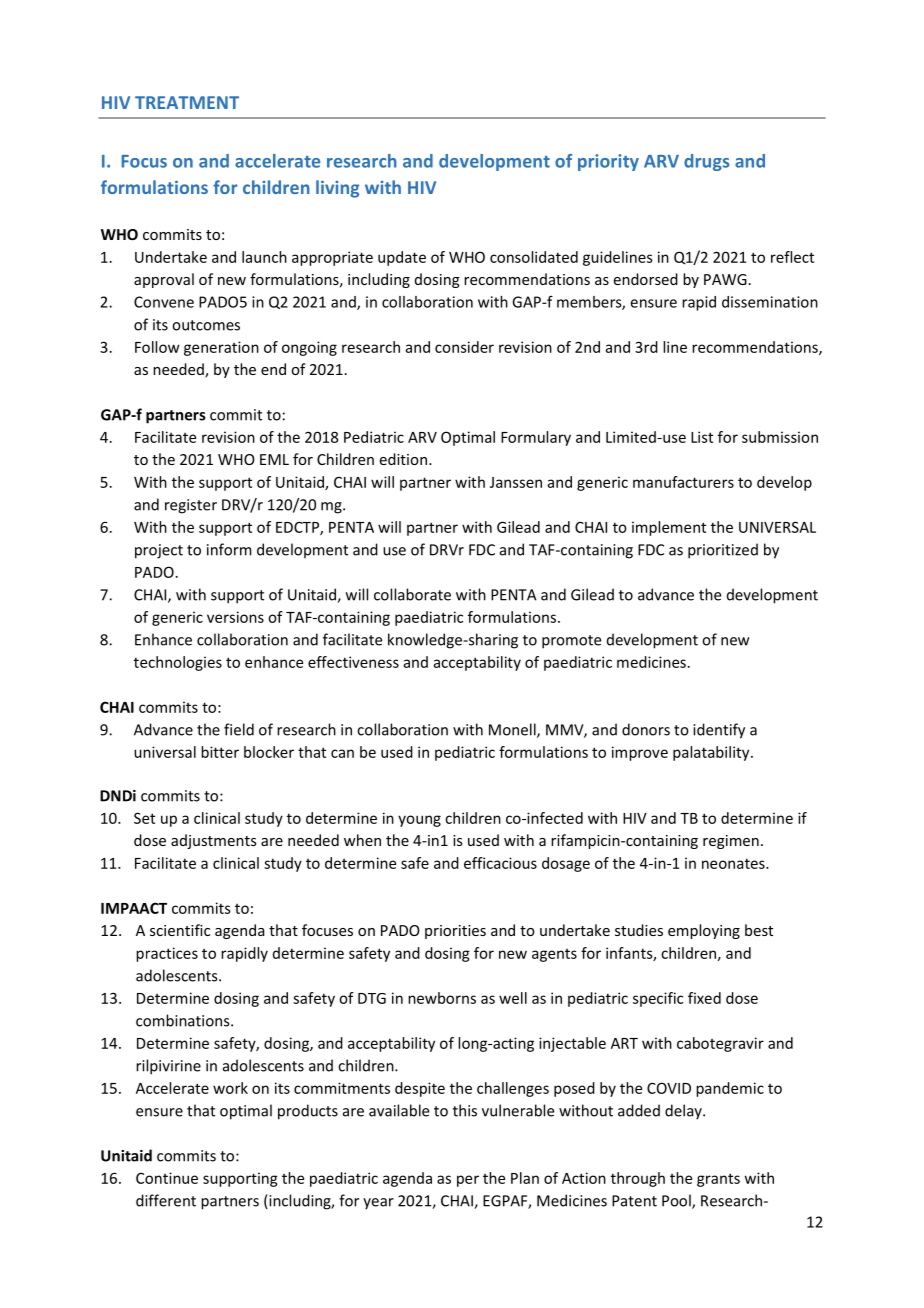 This image has height=1308, width=924. I want to click on TREATMENT, so click(187, 102).
